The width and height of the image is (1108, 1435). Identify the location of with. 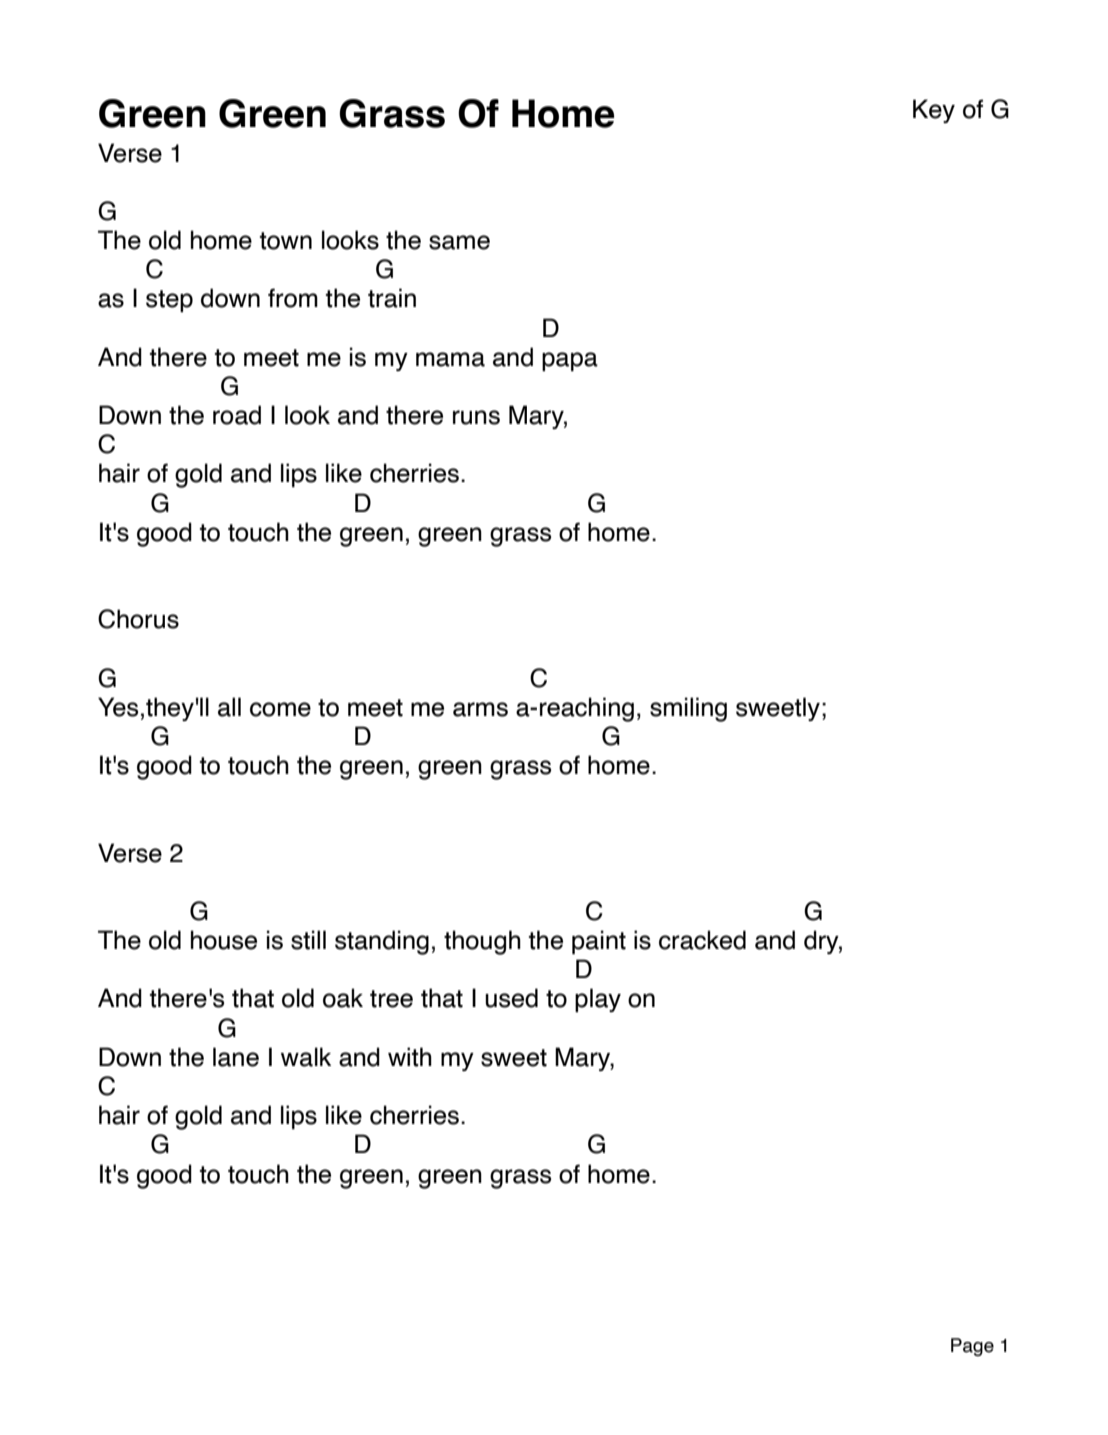
(410, 1057).
